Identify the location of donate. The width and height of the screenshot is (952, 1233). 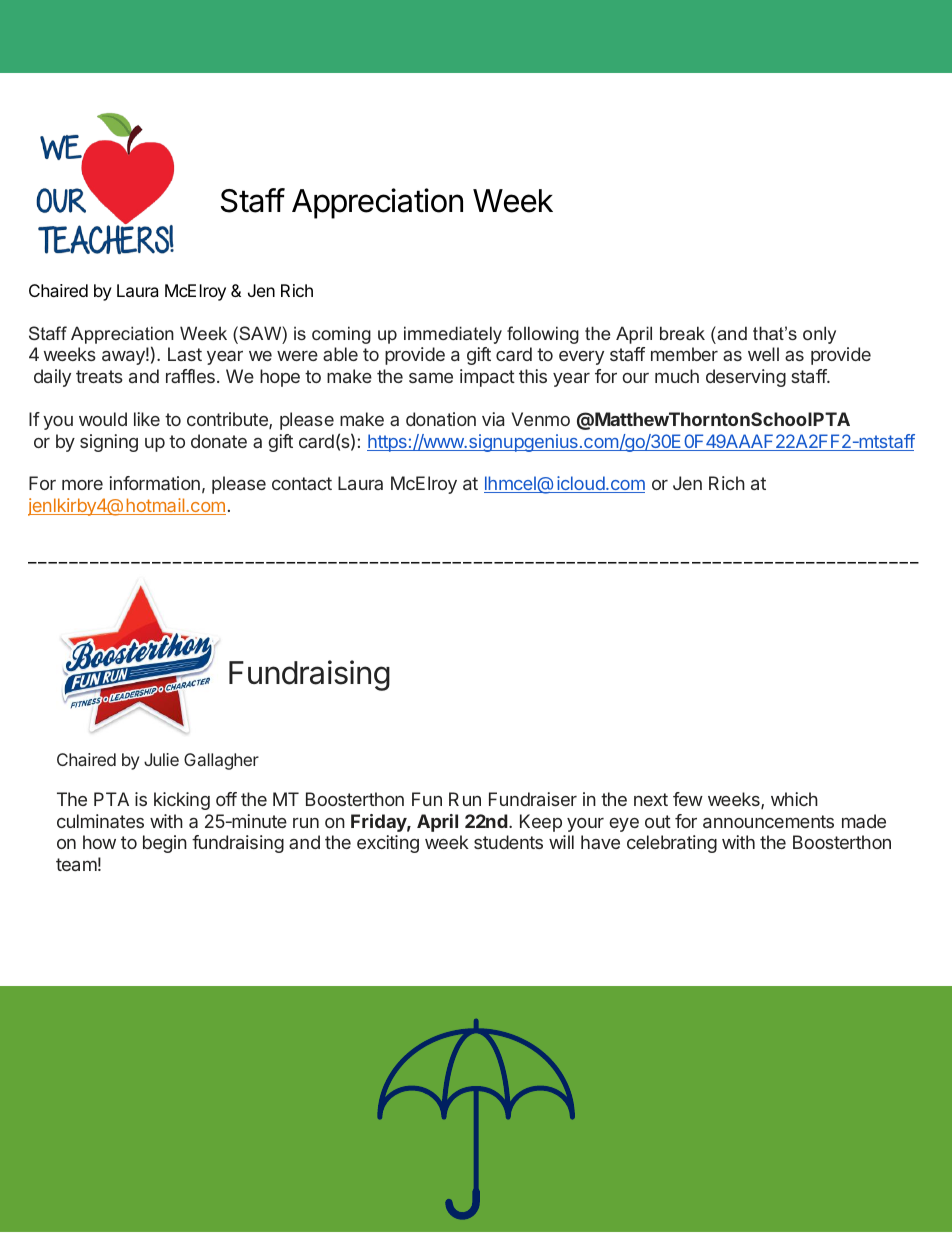
(219, 441).
